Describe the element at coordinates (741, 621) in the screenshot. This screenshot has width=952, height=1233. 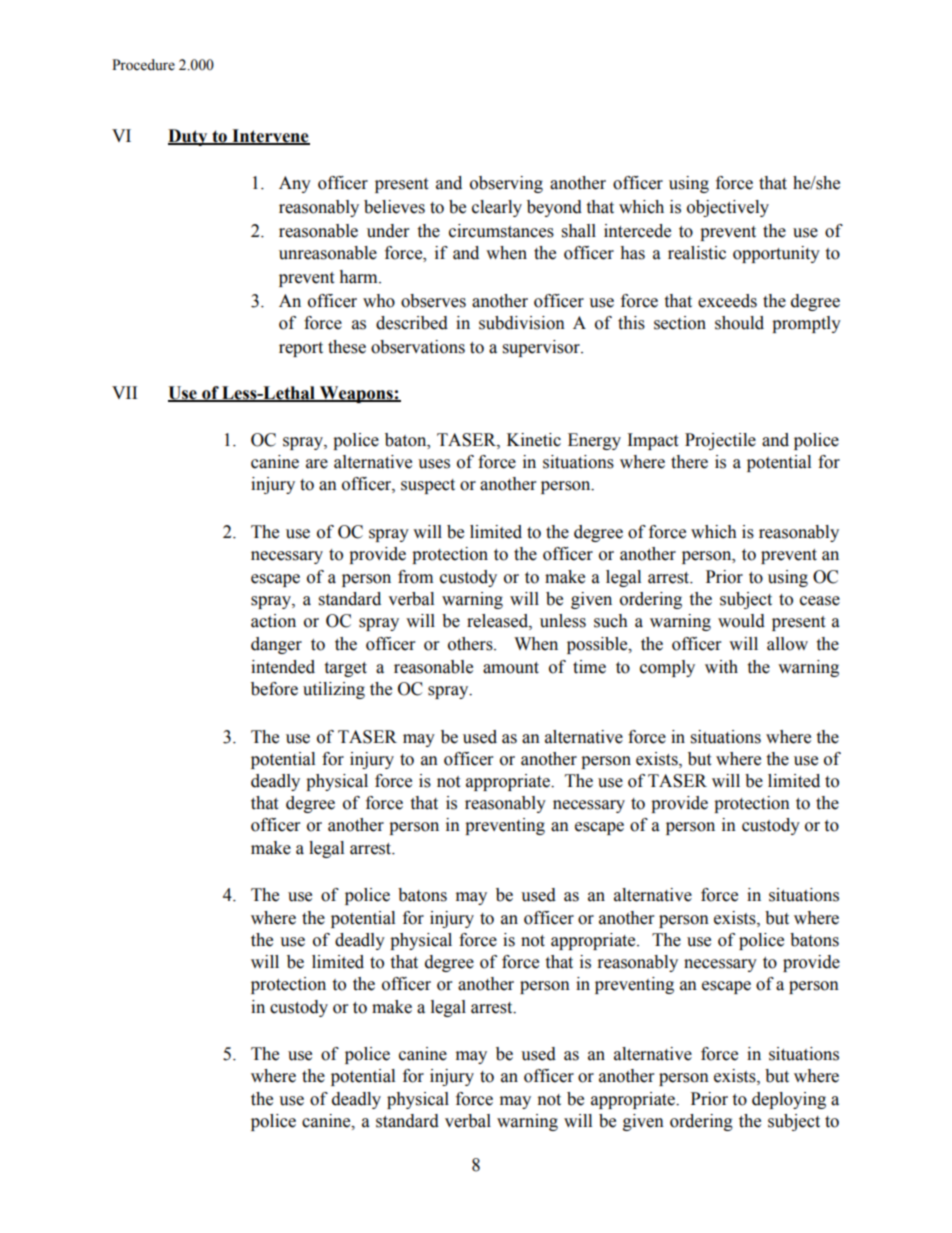
I see `would` at that location.
